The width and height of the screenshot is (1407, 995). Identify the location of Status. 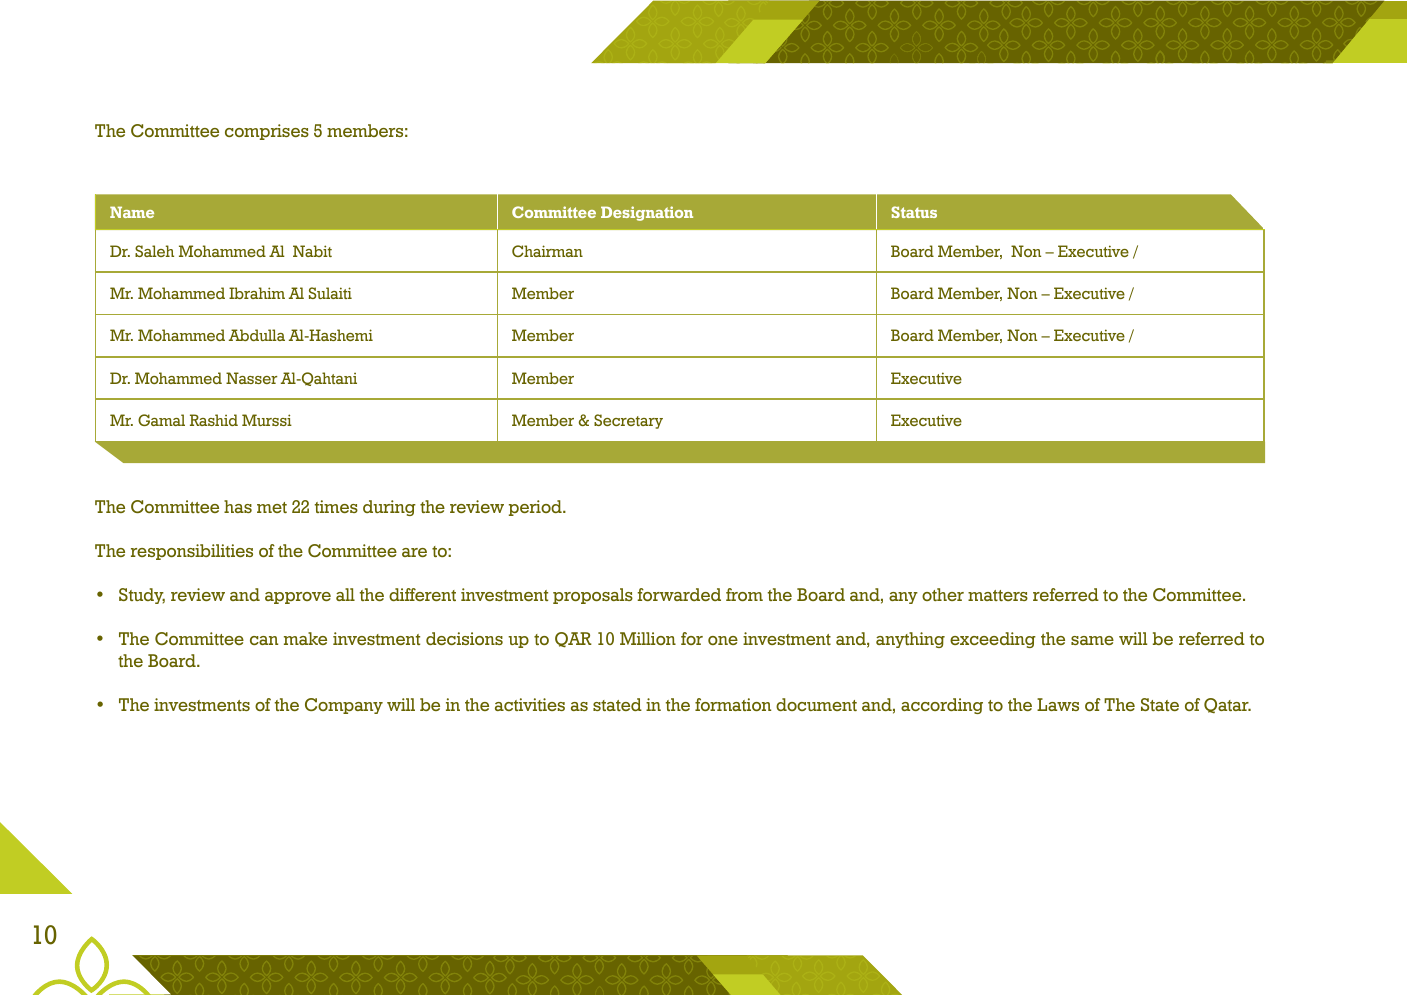
(914, 212).
